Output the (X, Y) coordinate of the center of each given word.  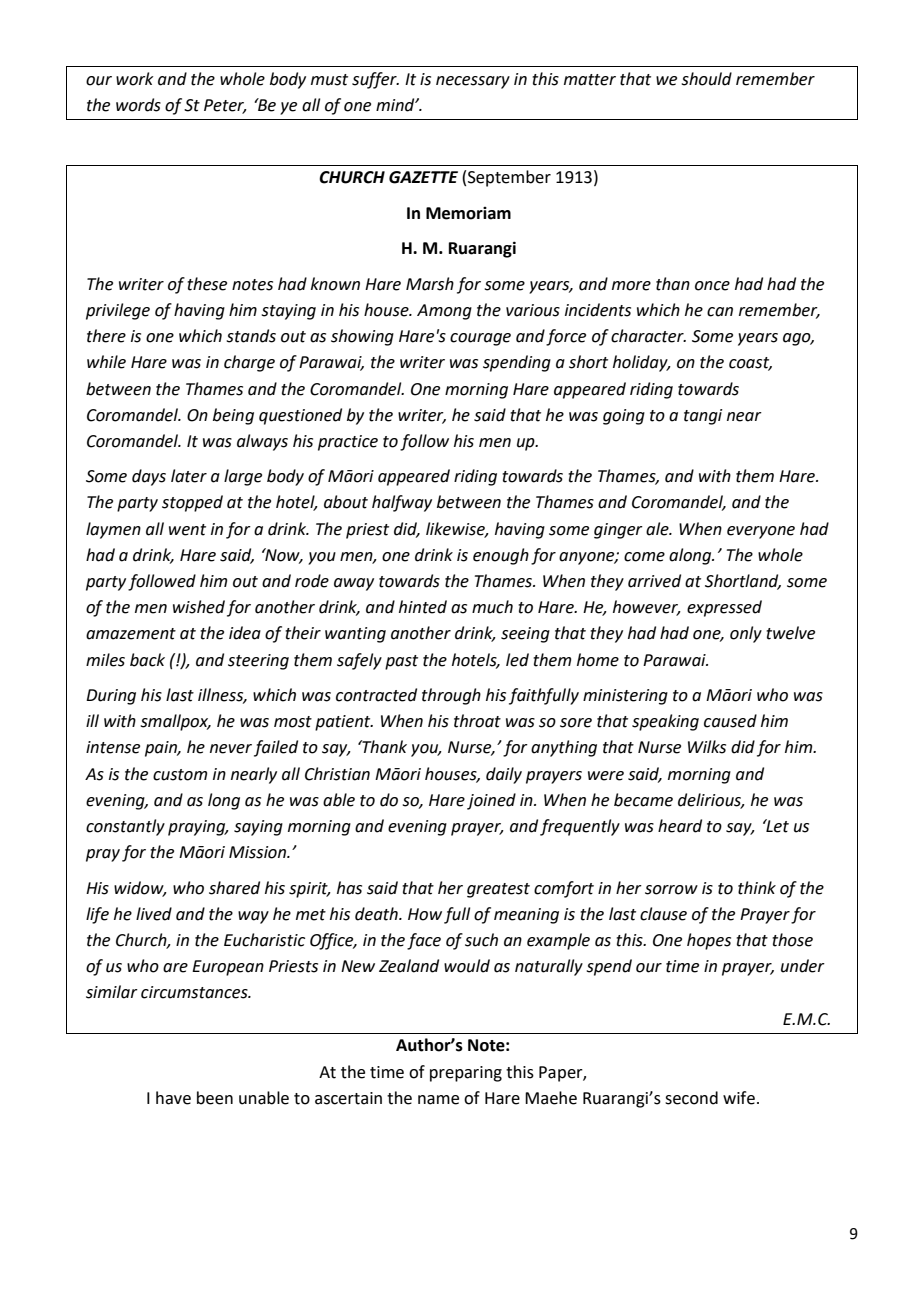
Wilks (707, 747)
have (173, 1098)
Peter (225, 106)
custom (180, 775)
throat (477, 721)
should (706, 79)
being (233, 416)
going (624, 417)
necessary (473, 82)
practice (348, 443)
